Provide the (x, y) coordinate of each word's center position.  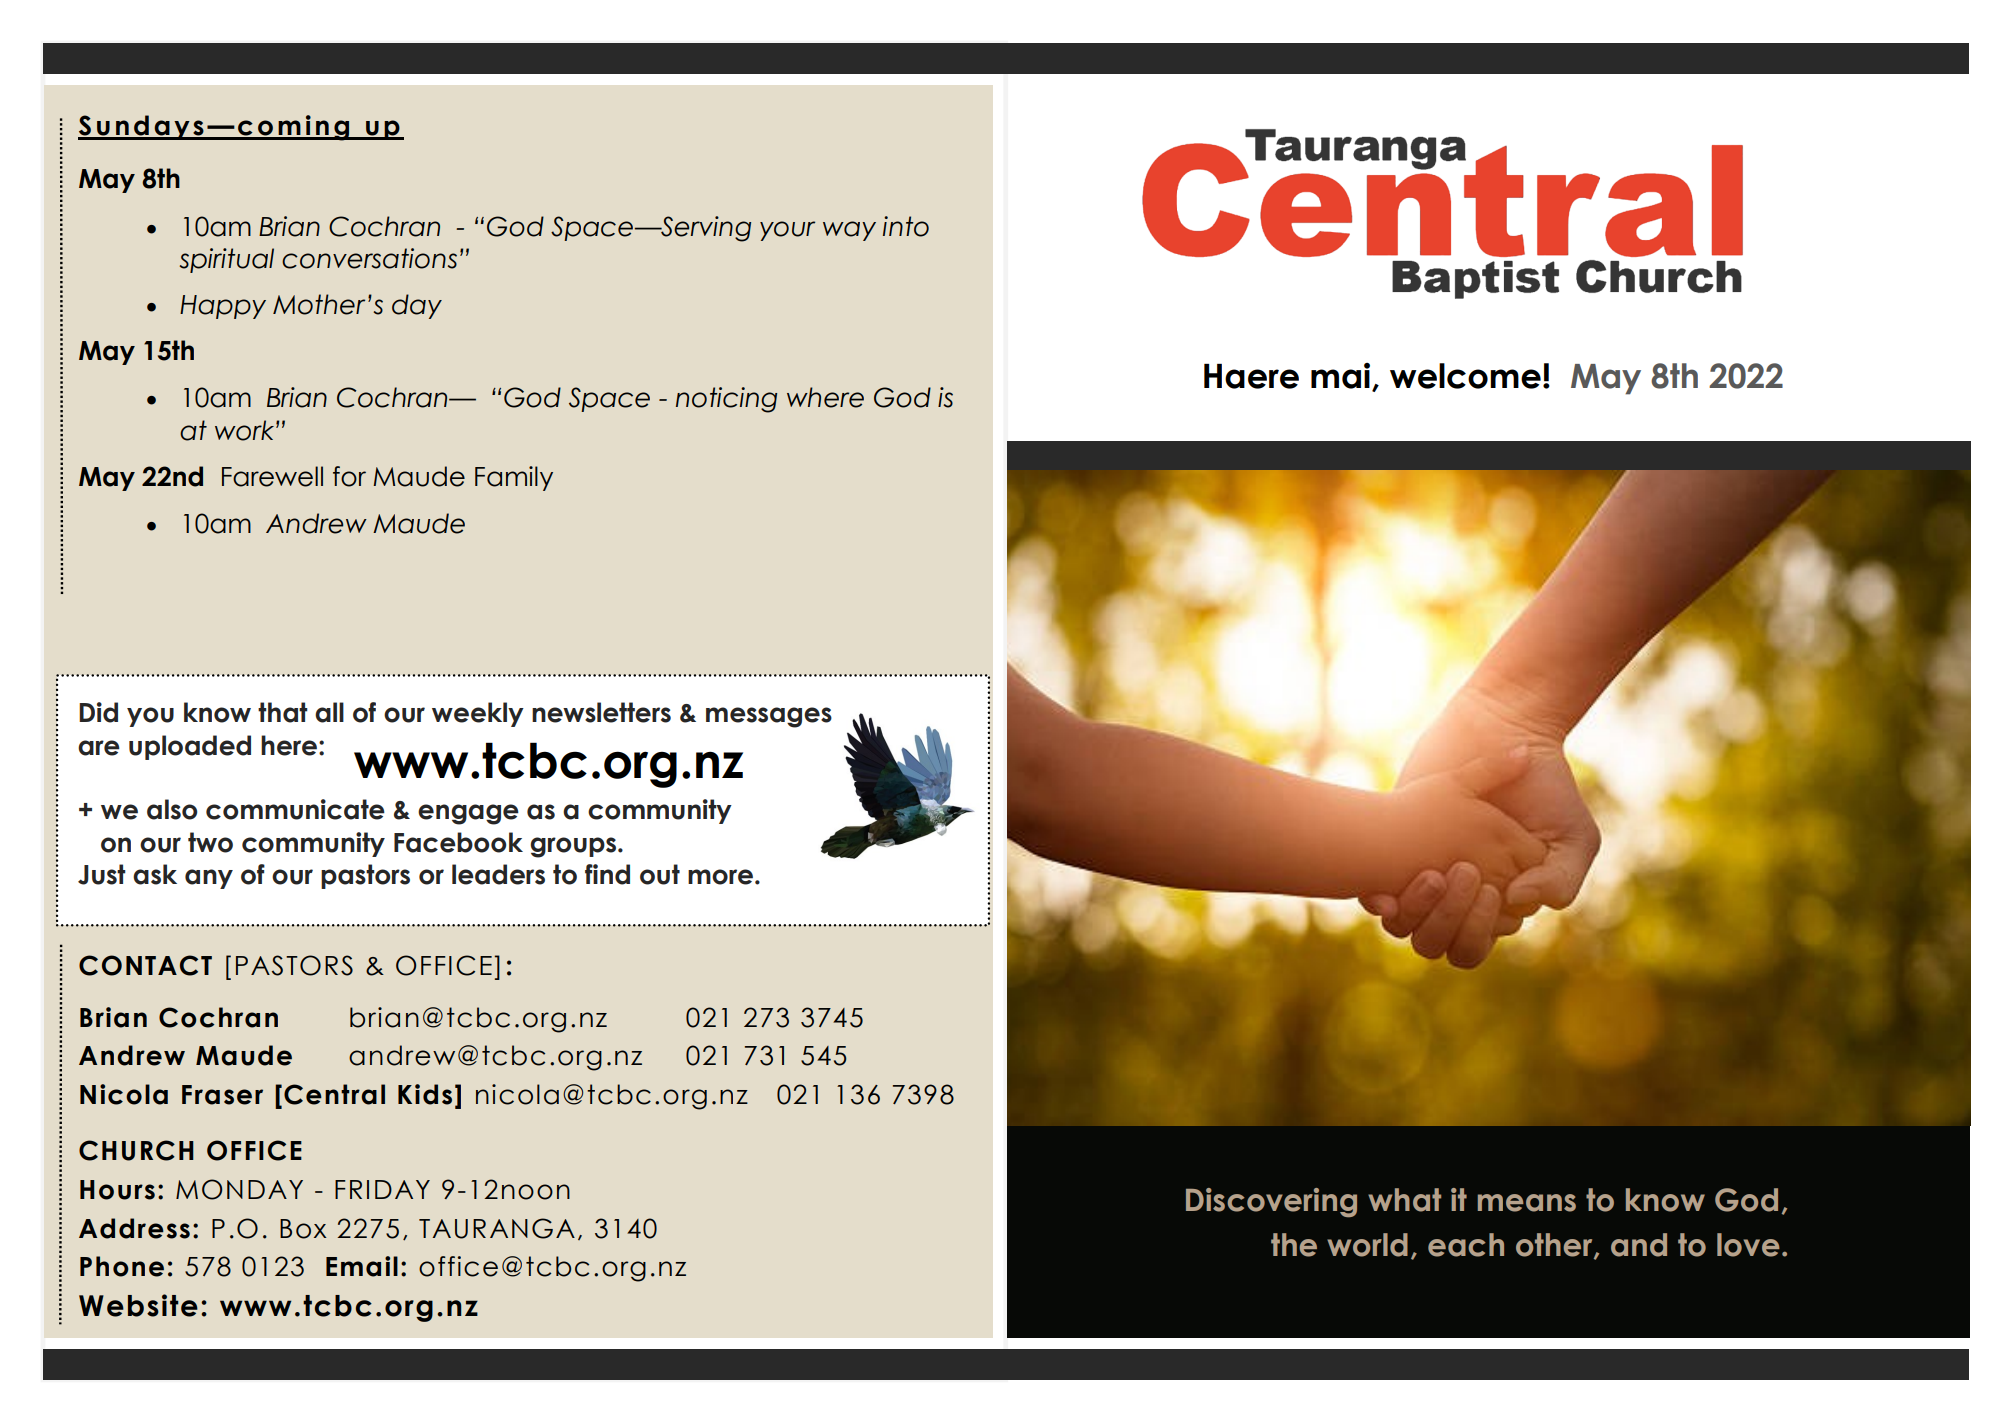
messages (769, 717)
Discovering (1271, 1203)
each (1466, 1245)
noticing (726, 400)
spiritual (227, 260)
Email (362, 1266)
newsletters (601, 712)
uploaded (190, 747)
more (720, 877)
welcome (1465, 376)
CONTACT (145, 965)
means (1527, 1203)
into (906, 226)
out (660, 874)
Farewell (272, 476)
